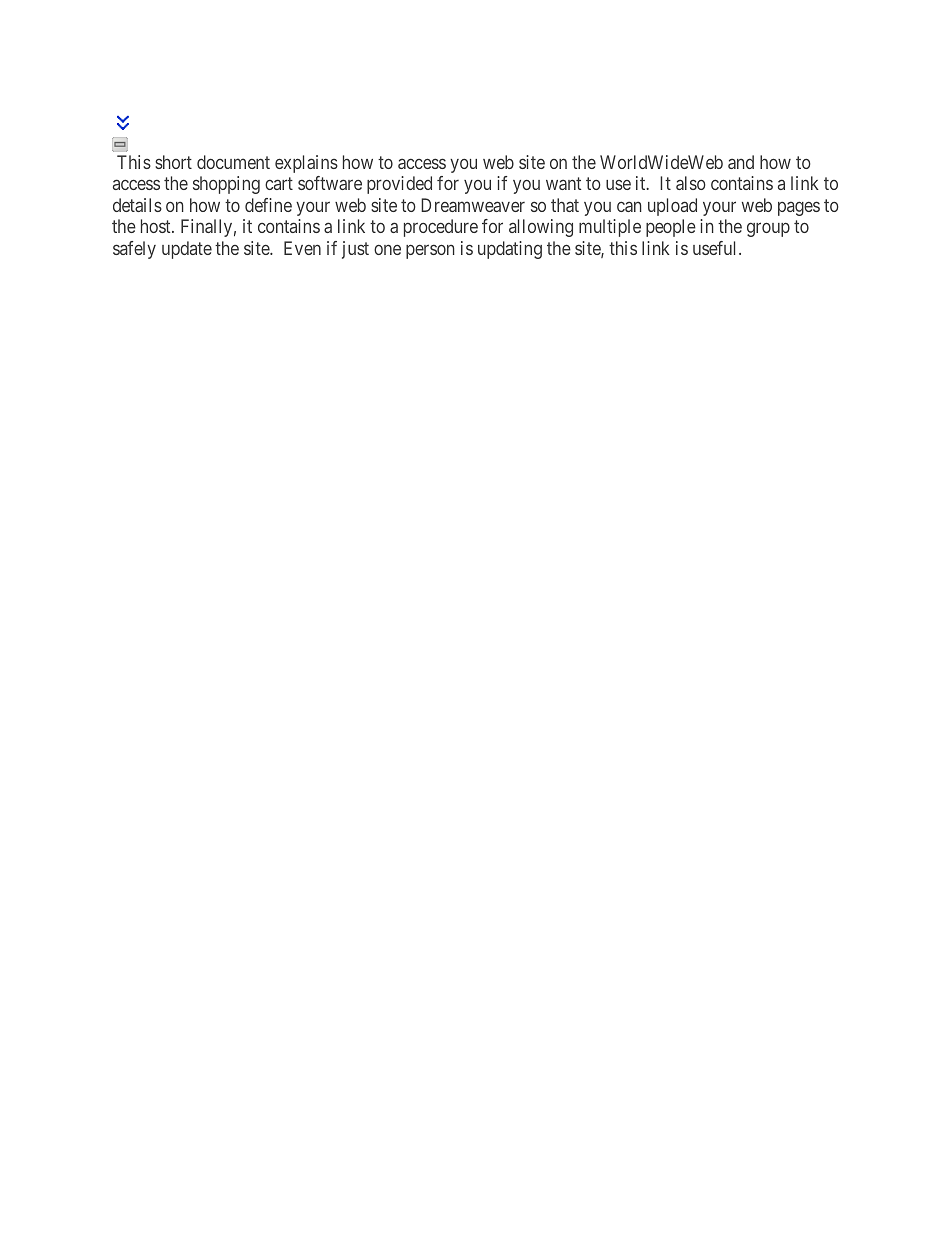  What do you see at coordinates (691, 183) in the screenshot?
I see `also` at bounding box center [691, 183].
